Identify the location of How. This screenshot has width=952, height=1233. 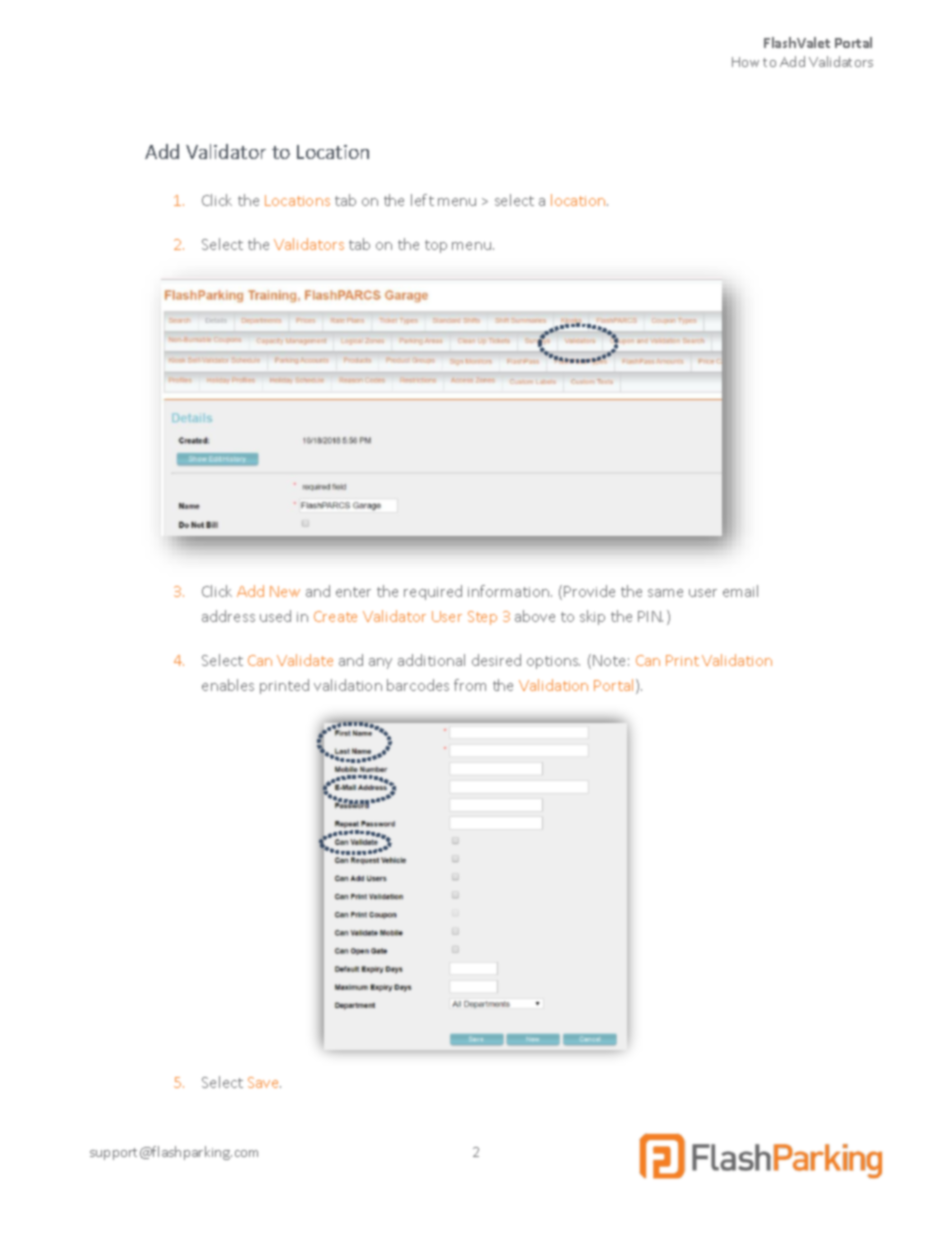
(745, 62).
